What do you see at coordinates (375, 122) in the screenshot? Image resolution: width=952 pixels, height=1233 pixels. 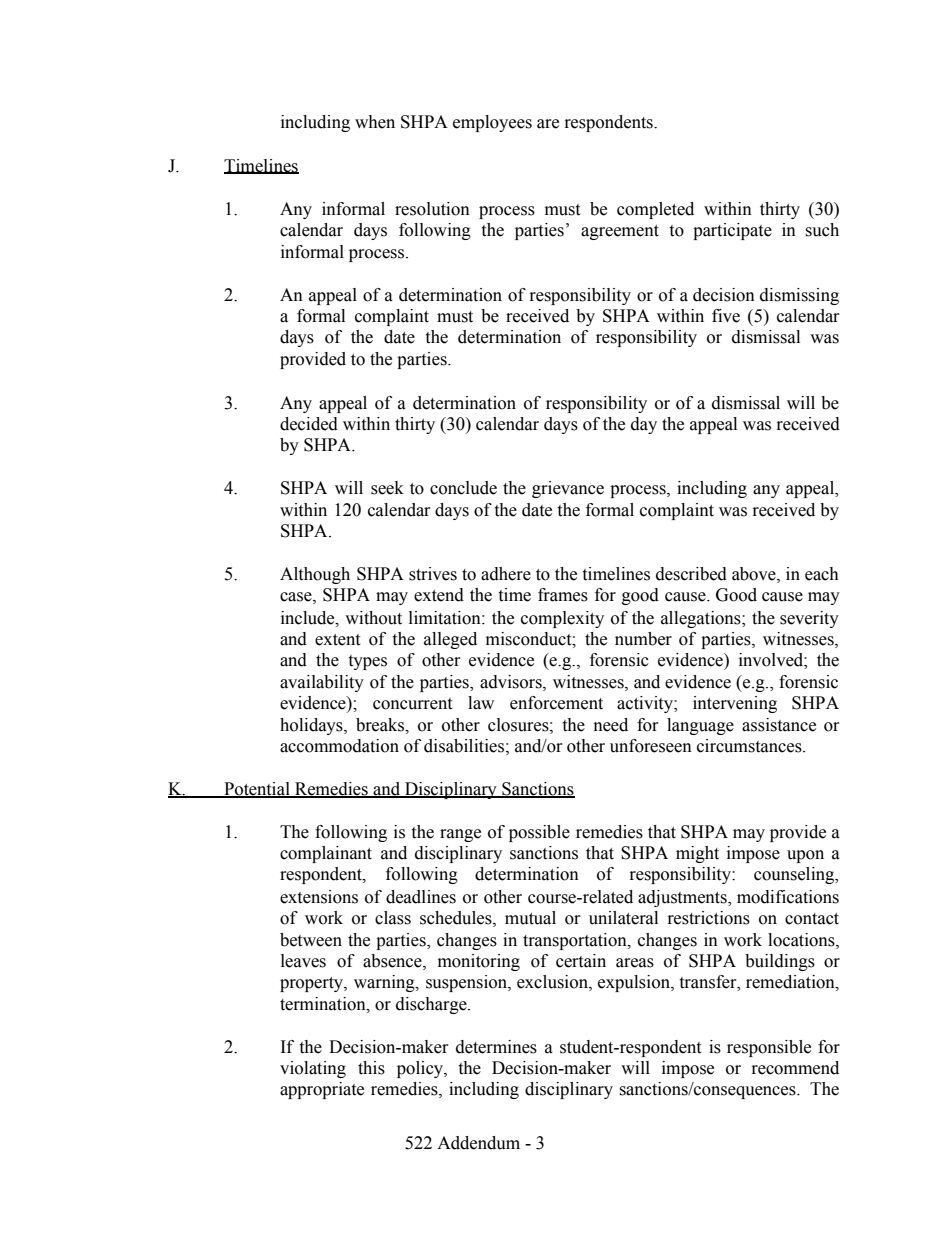 I see `when` at bounding box center [375, 122].
